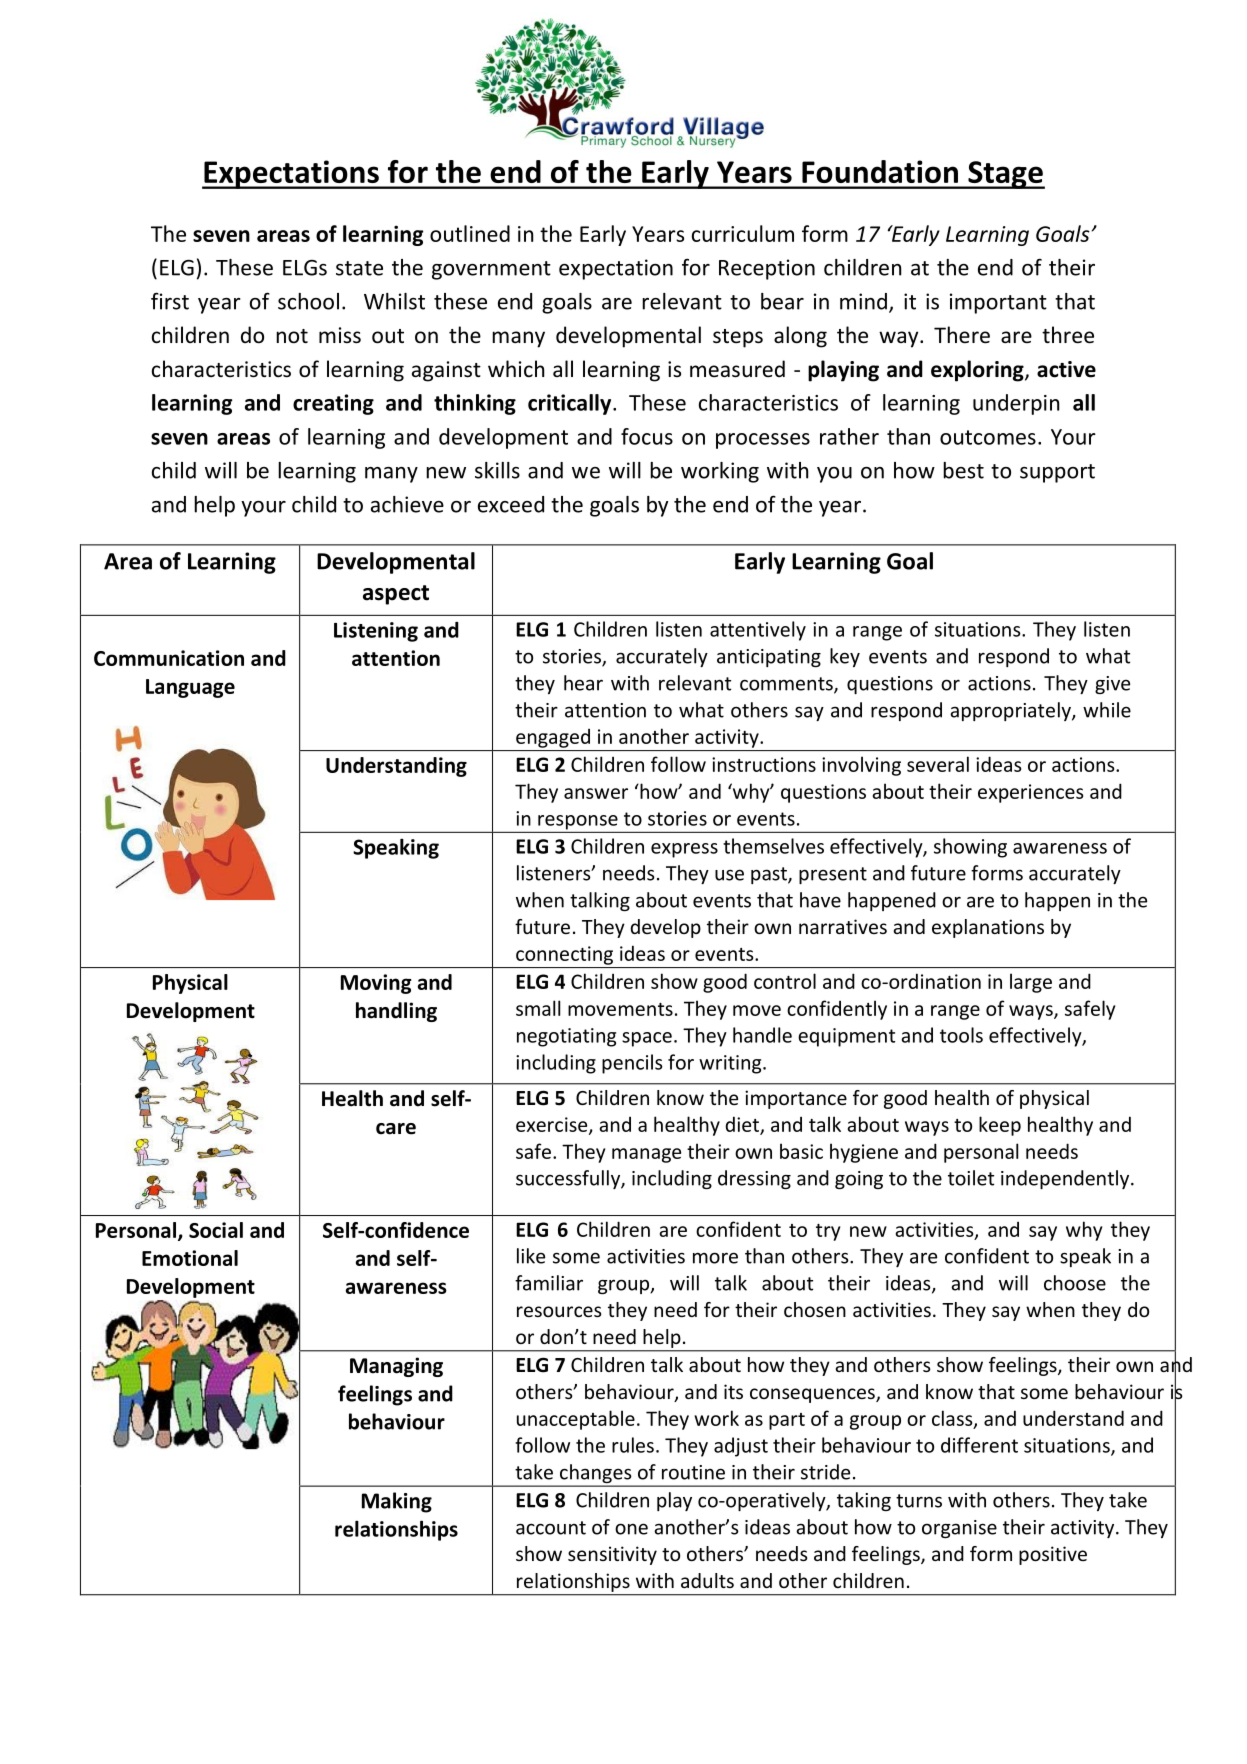 The height and width of the image is (1764, 1247). Describe the element at coordinates (1005, 175) in the image. I see `Stage` at that location.
